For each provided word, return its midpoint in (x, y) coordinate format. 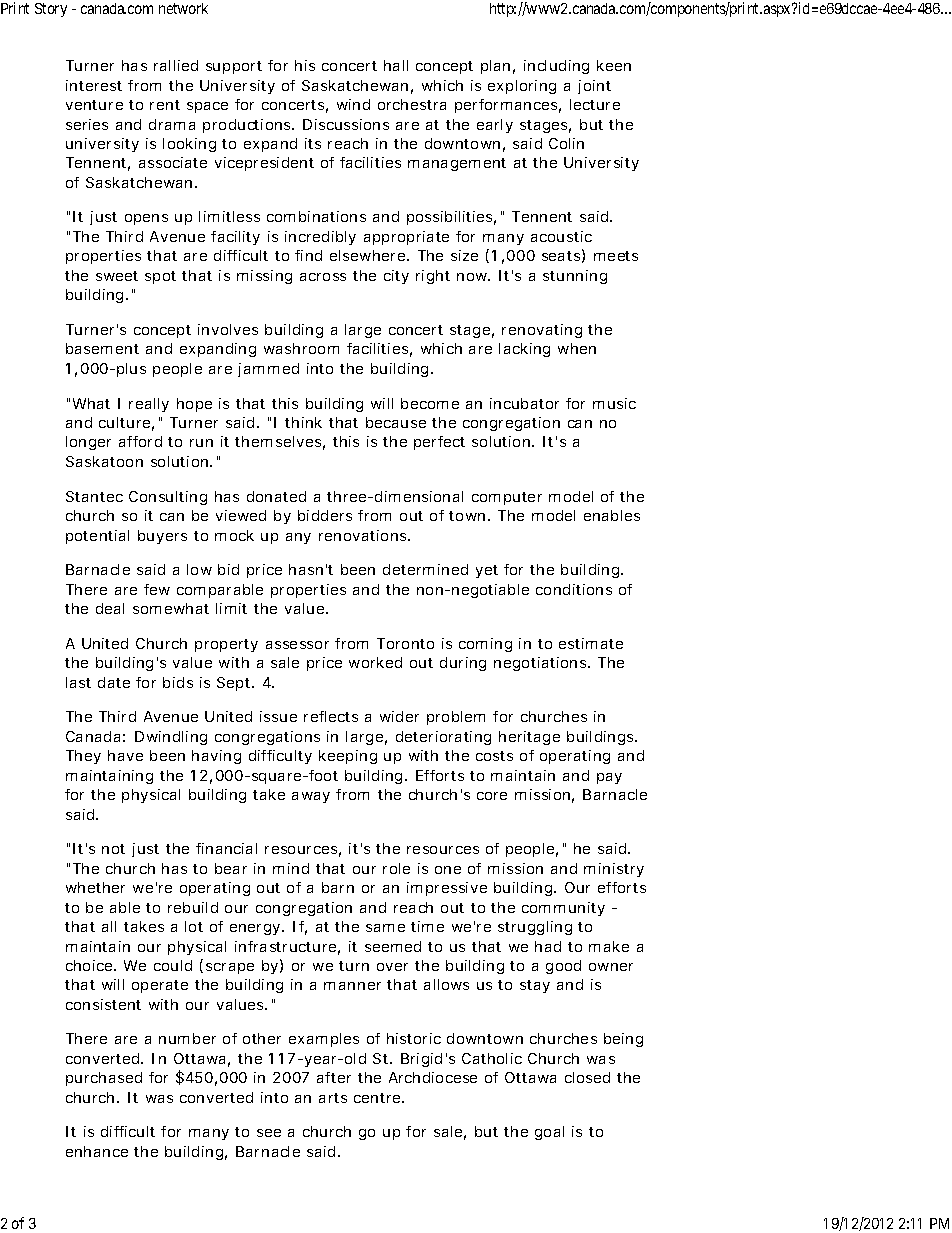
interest (94, 85)
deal (110, 608)
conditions (574, 589)
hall (396, 65)
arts (333, 1098)
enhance (97, 1151)
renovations (364, 535)
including (556, 67)
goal (549, 1133)
